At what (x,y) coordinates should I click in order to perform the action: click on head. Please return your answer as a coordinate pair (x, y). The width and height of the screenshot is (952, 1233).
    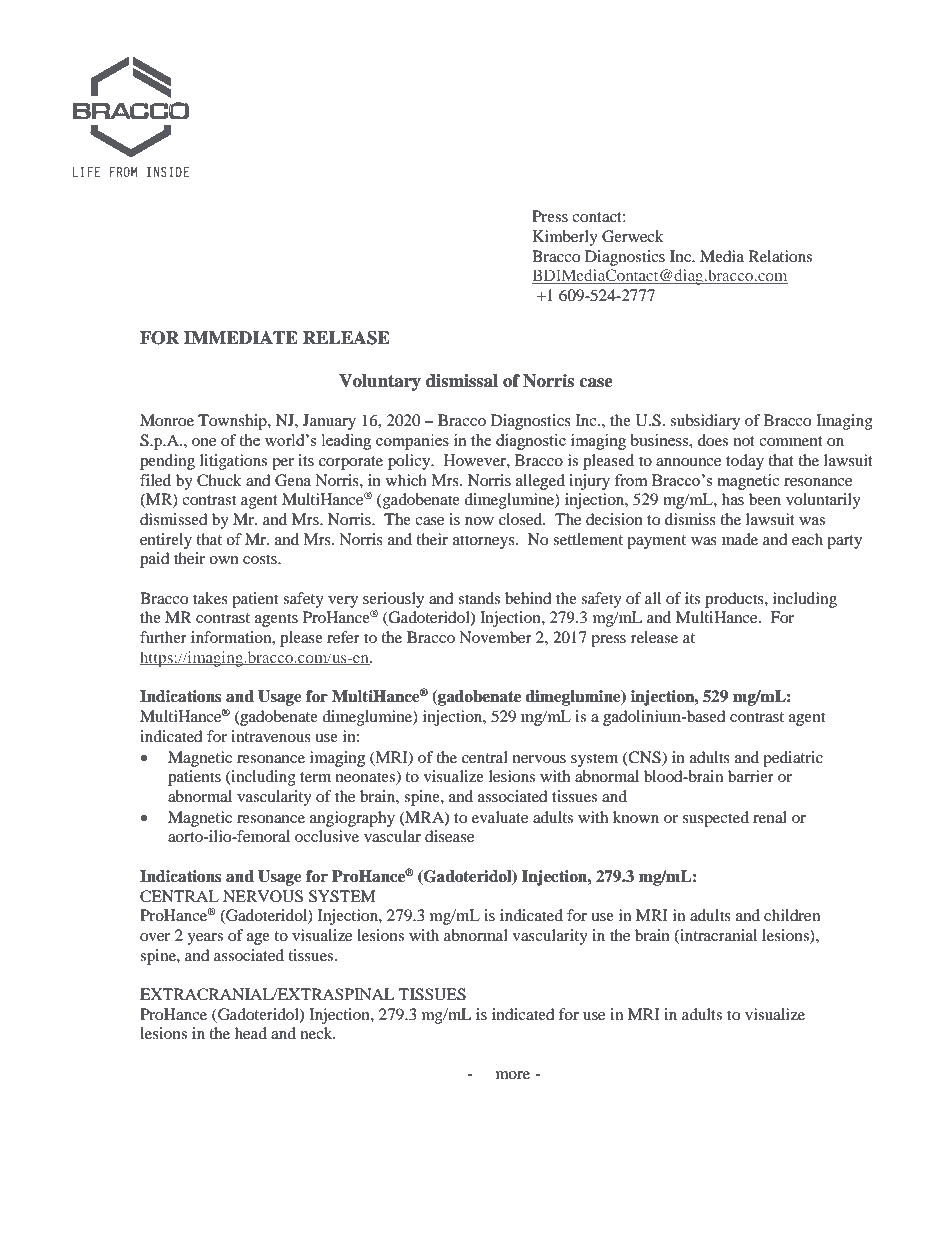
    Looking at the image, I should click on (251, 1033).
